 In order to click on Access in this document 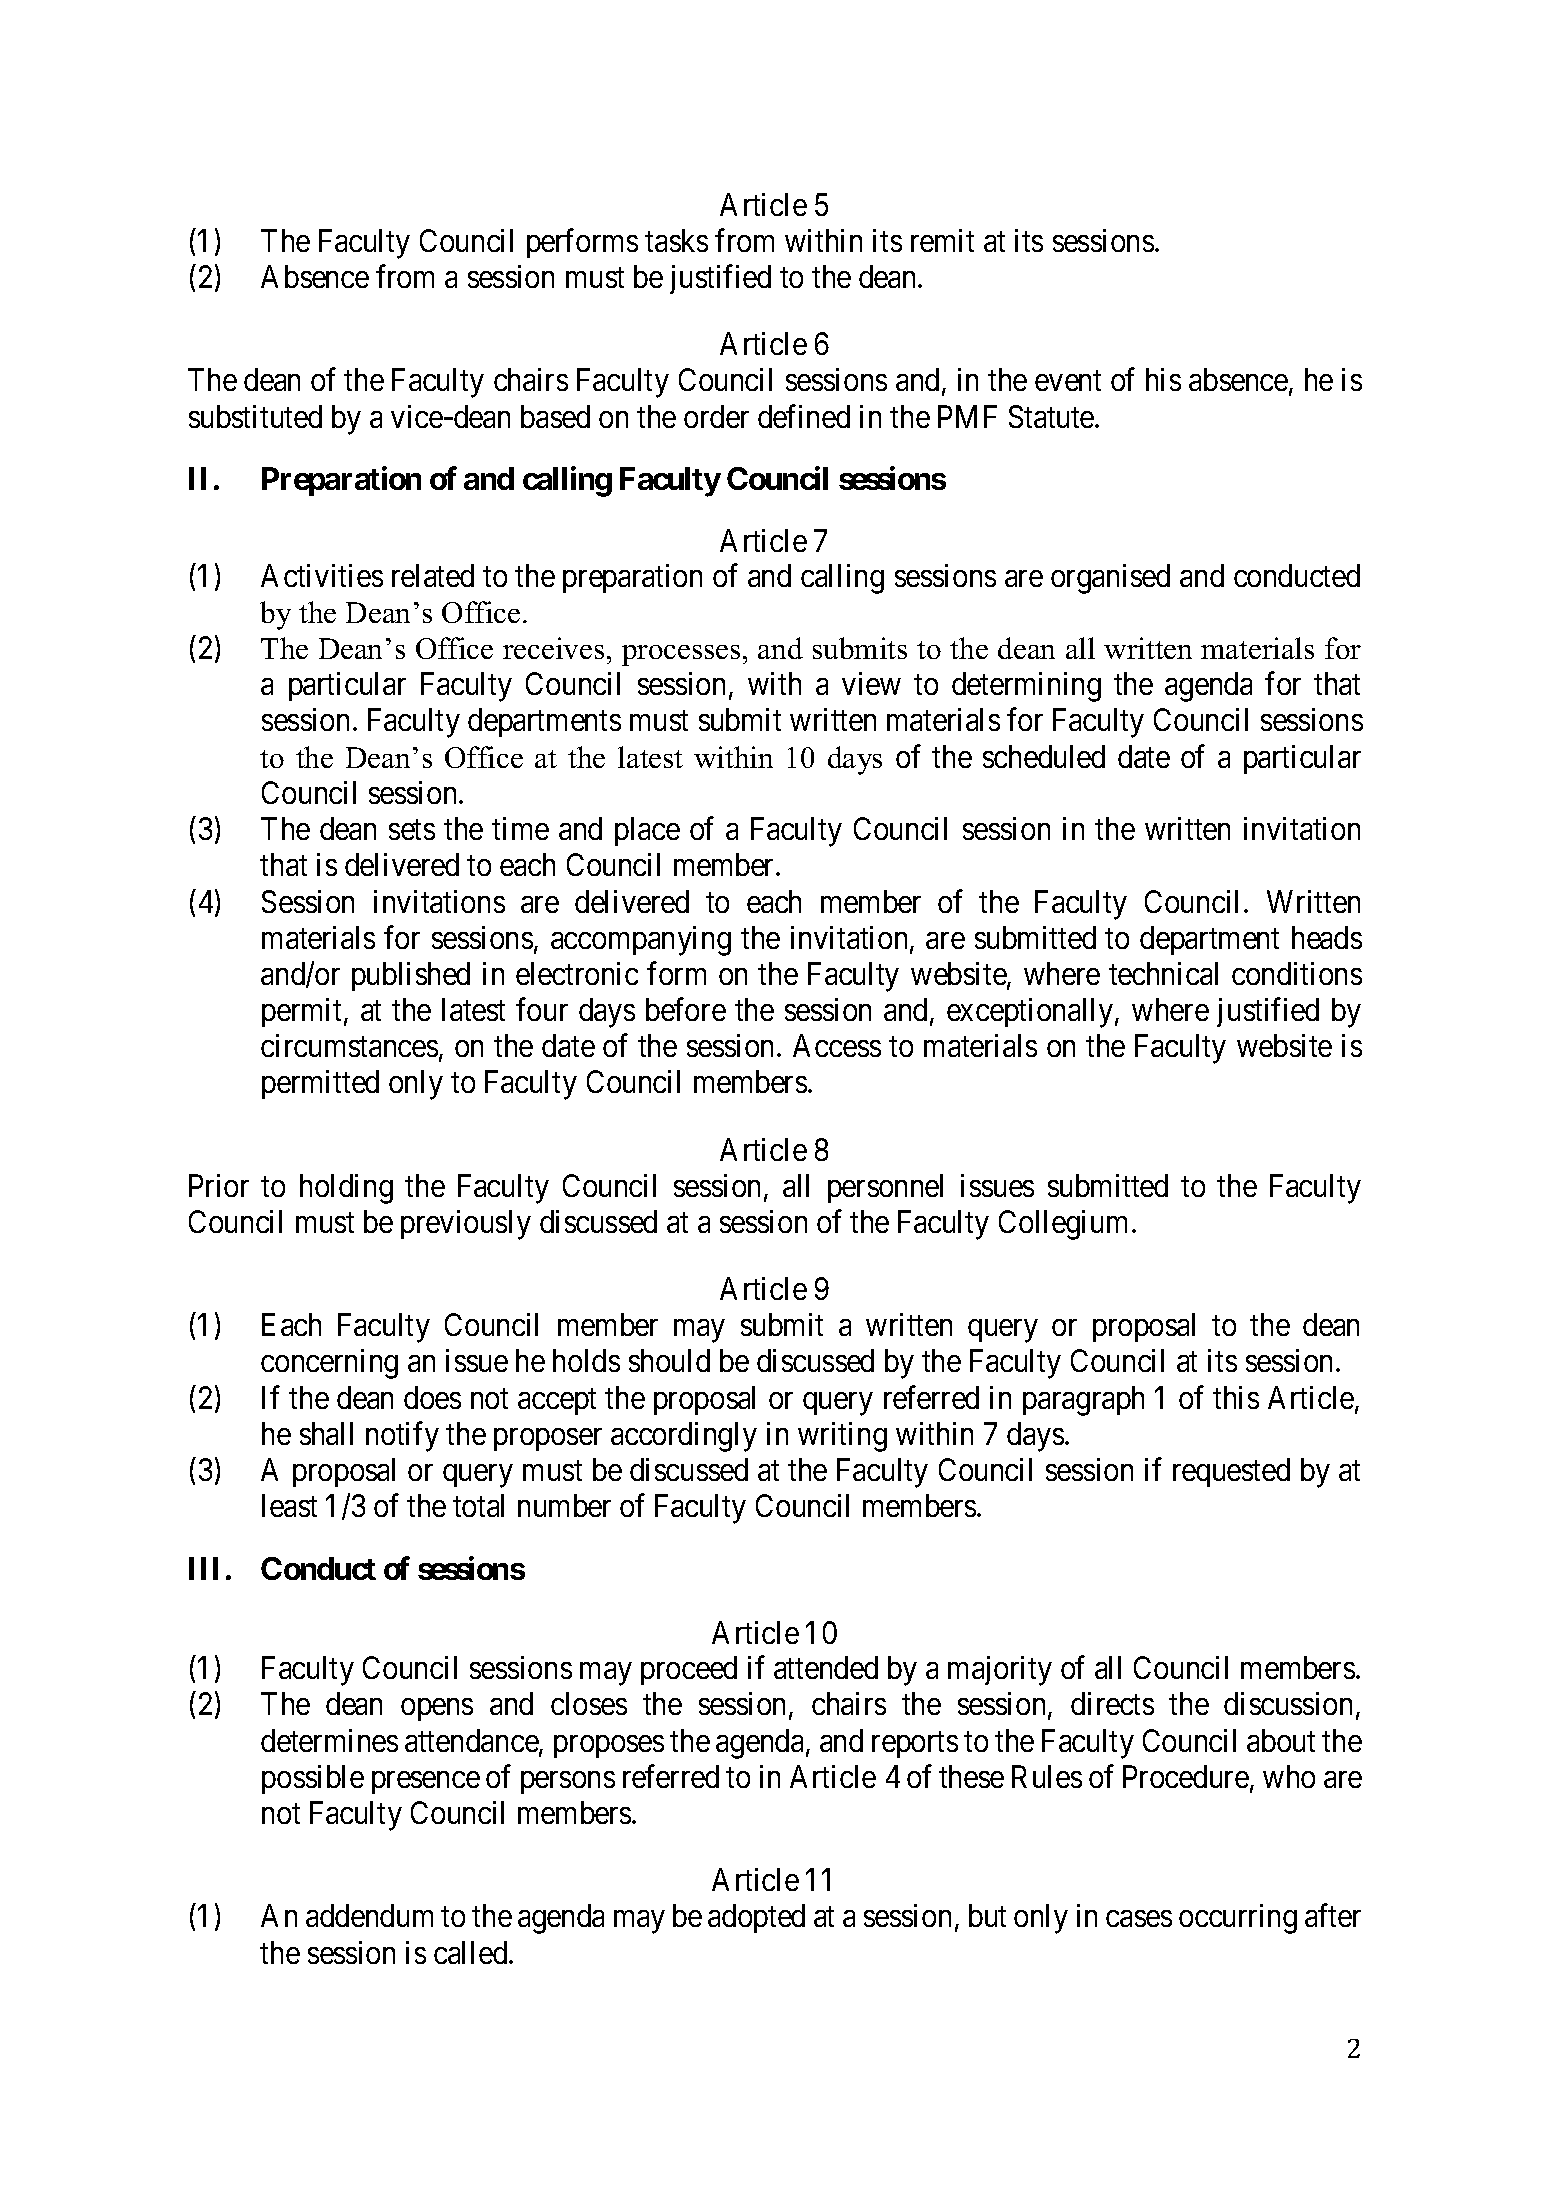, I will do `click(837, 1045)`.
